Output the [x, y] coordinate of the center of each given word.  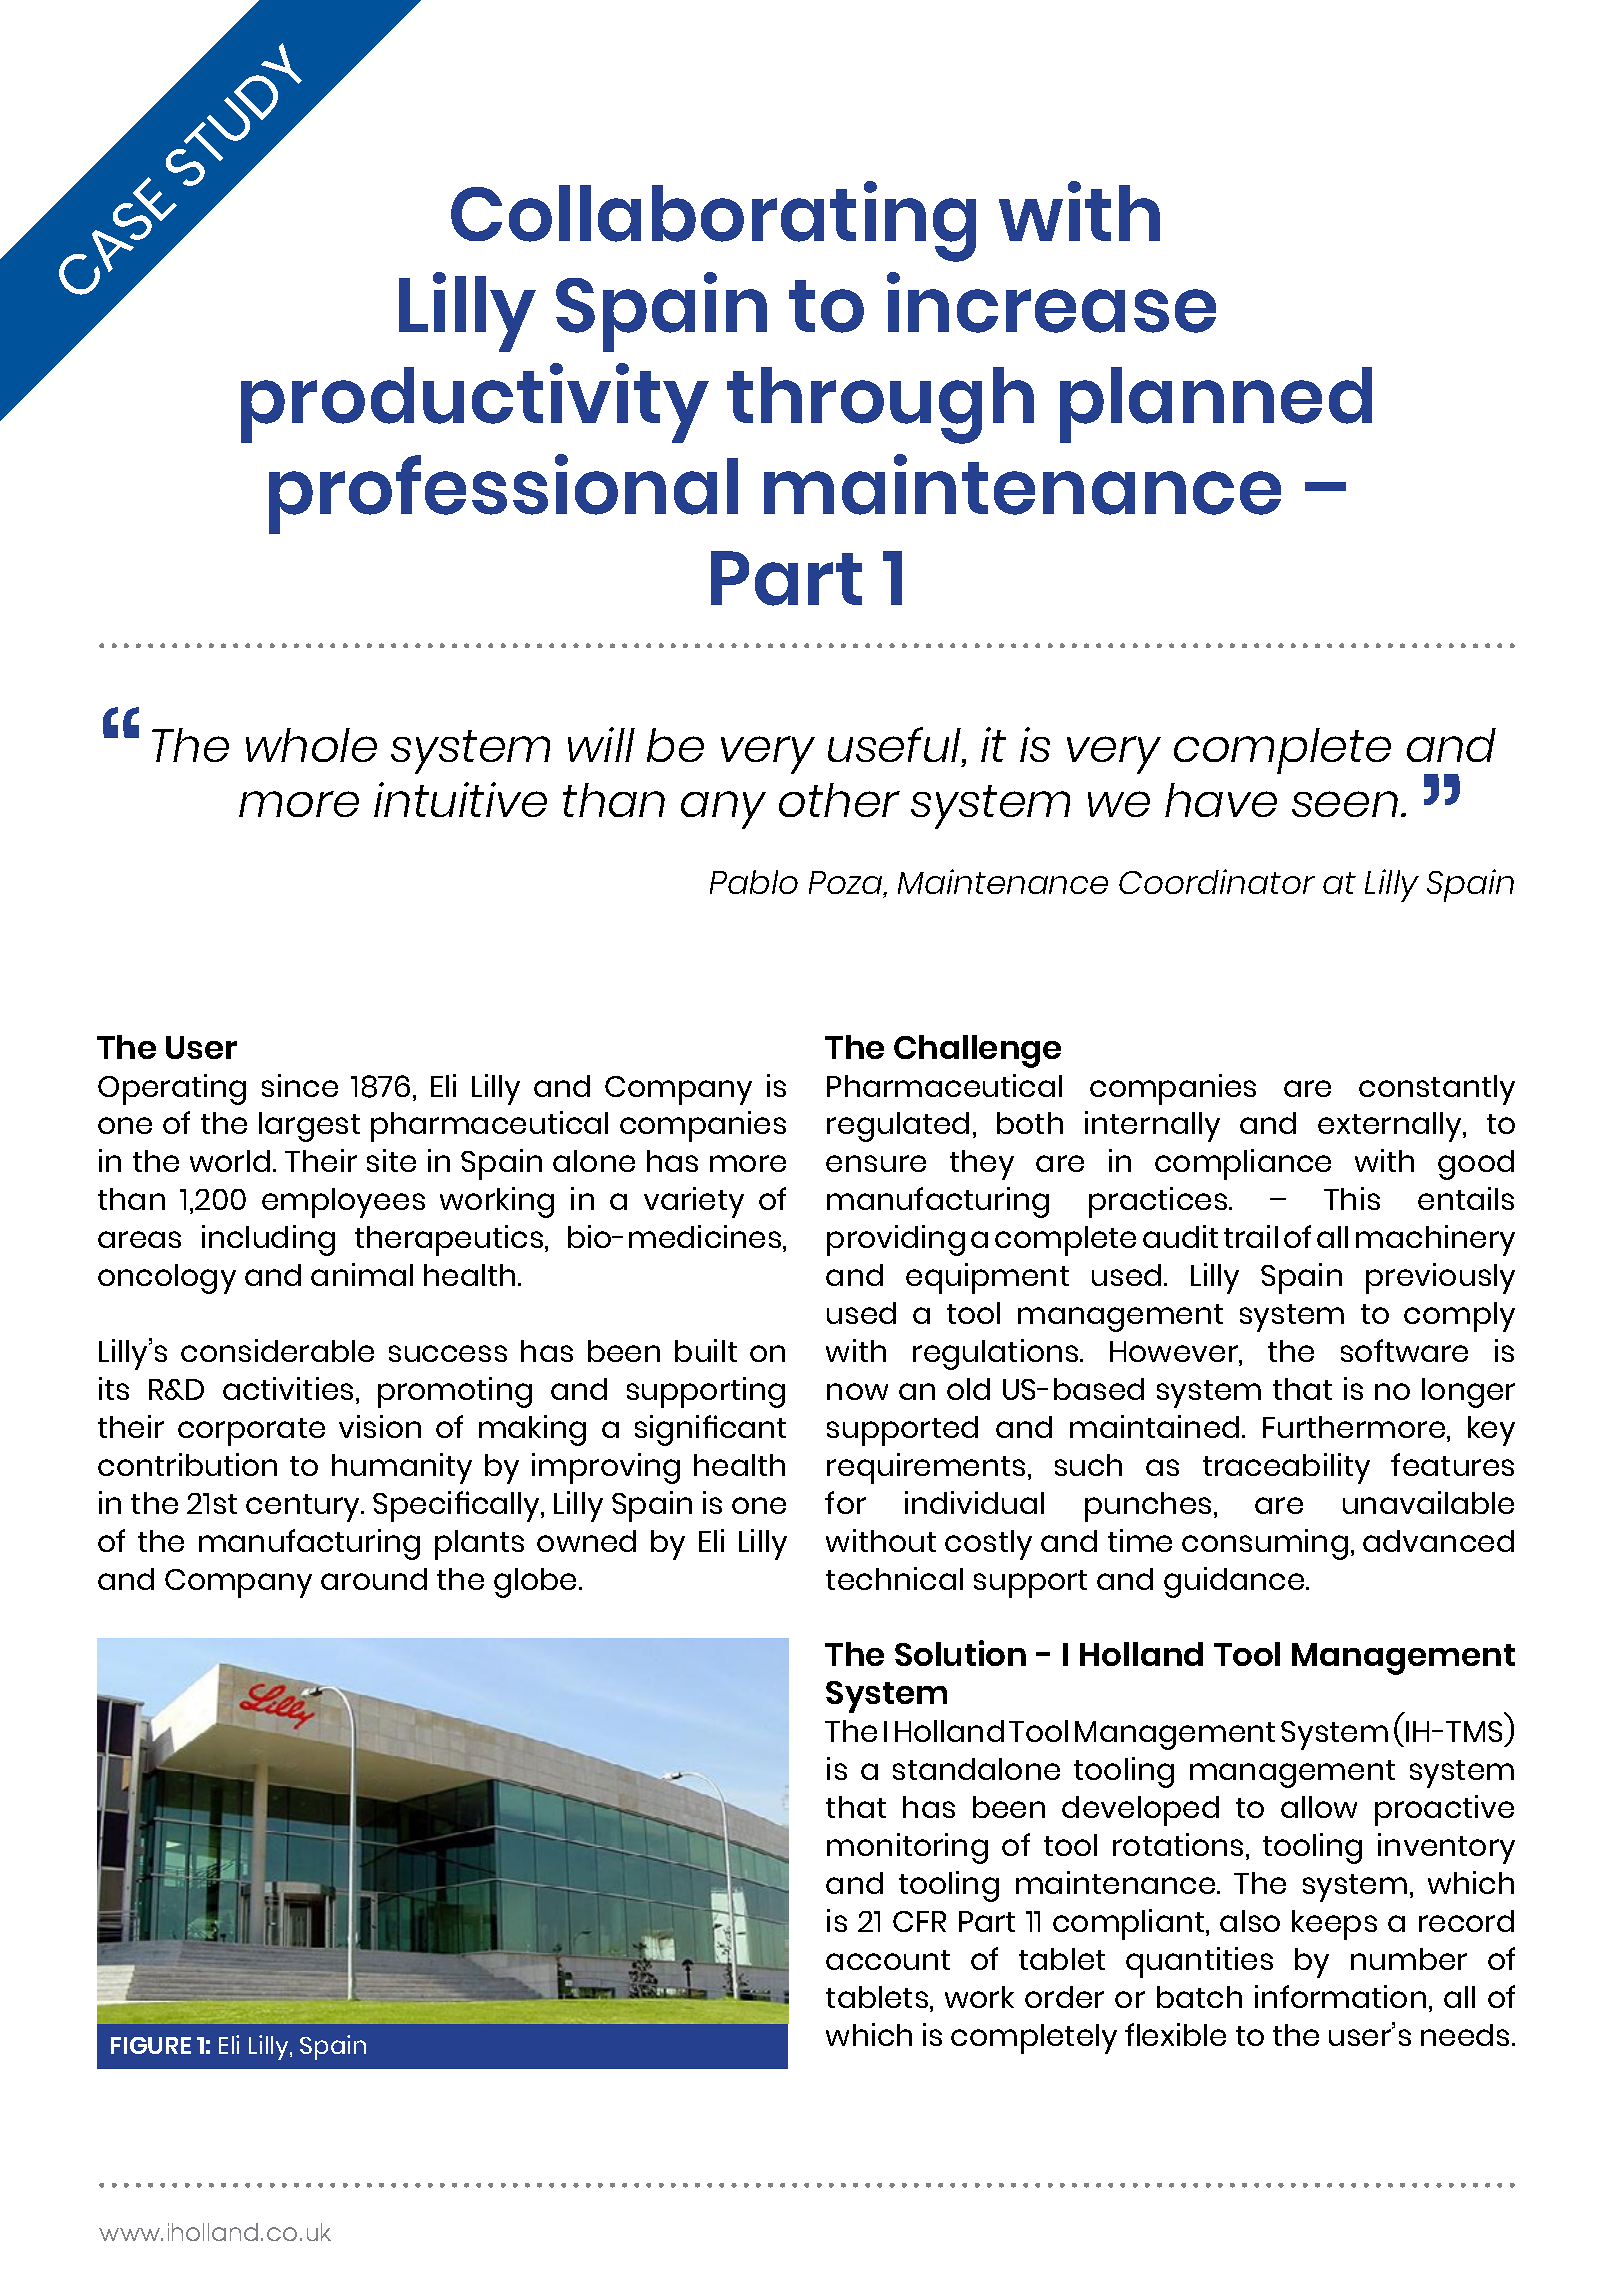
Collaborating [713, 221]
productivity [475, 403]
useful [896, 746]
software [1404, 1350]
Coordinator [1217, 881]
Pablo [754, 882]
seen [1345, 804]
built [706, 1350]
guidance [1235, 1582]
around [374, 1579]
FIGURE [151, 2045]
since [300, 1085]
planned [1216, 405]
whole [311, 745]
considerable [277, 1350]
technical [894, 1578]
